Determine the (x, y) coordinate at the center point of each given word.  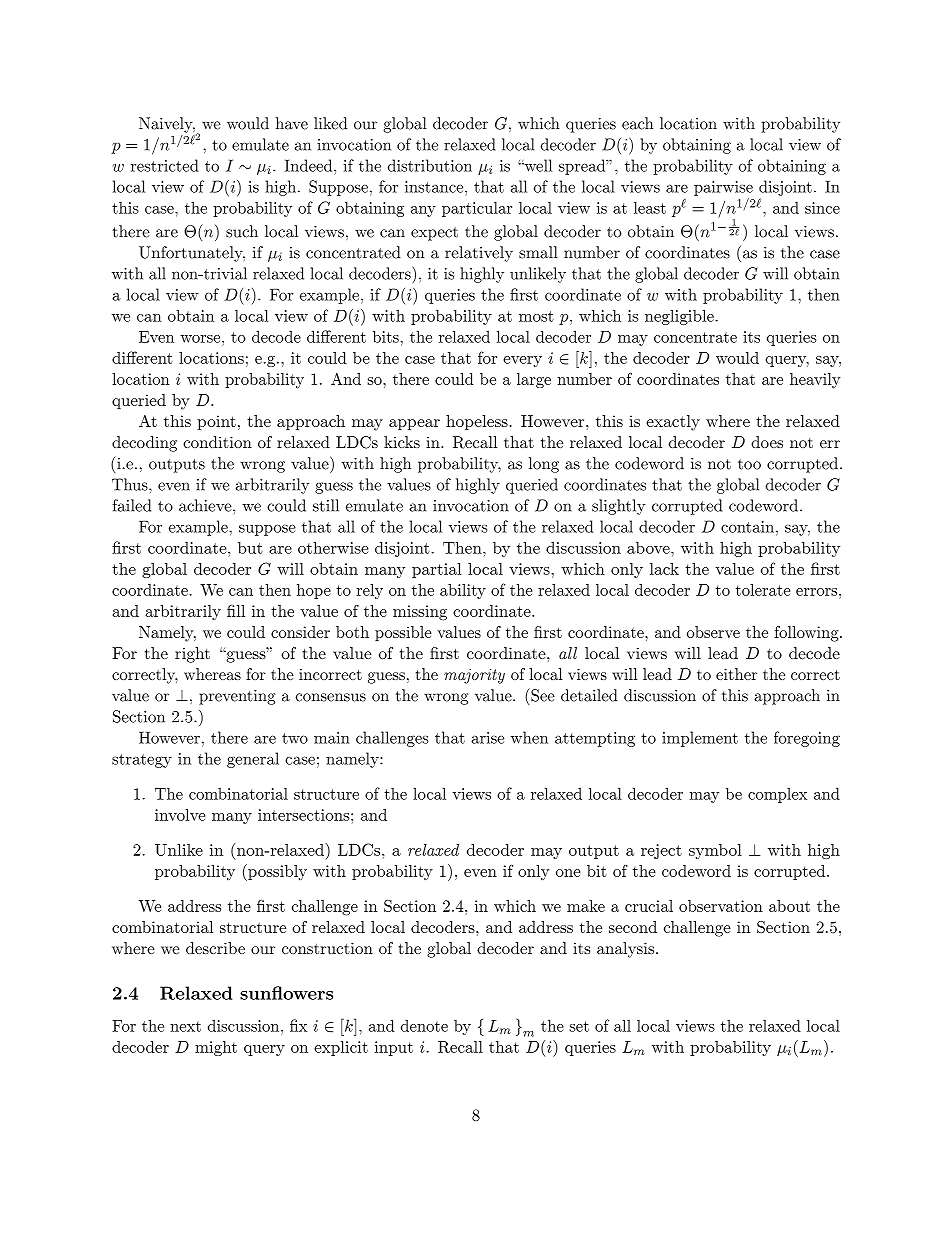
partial (437, 570)
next (185, 1026)
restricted (165, 165)
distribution (430, 165)
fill (236, 611)
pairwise (723, 188)
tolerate (763, 590)
